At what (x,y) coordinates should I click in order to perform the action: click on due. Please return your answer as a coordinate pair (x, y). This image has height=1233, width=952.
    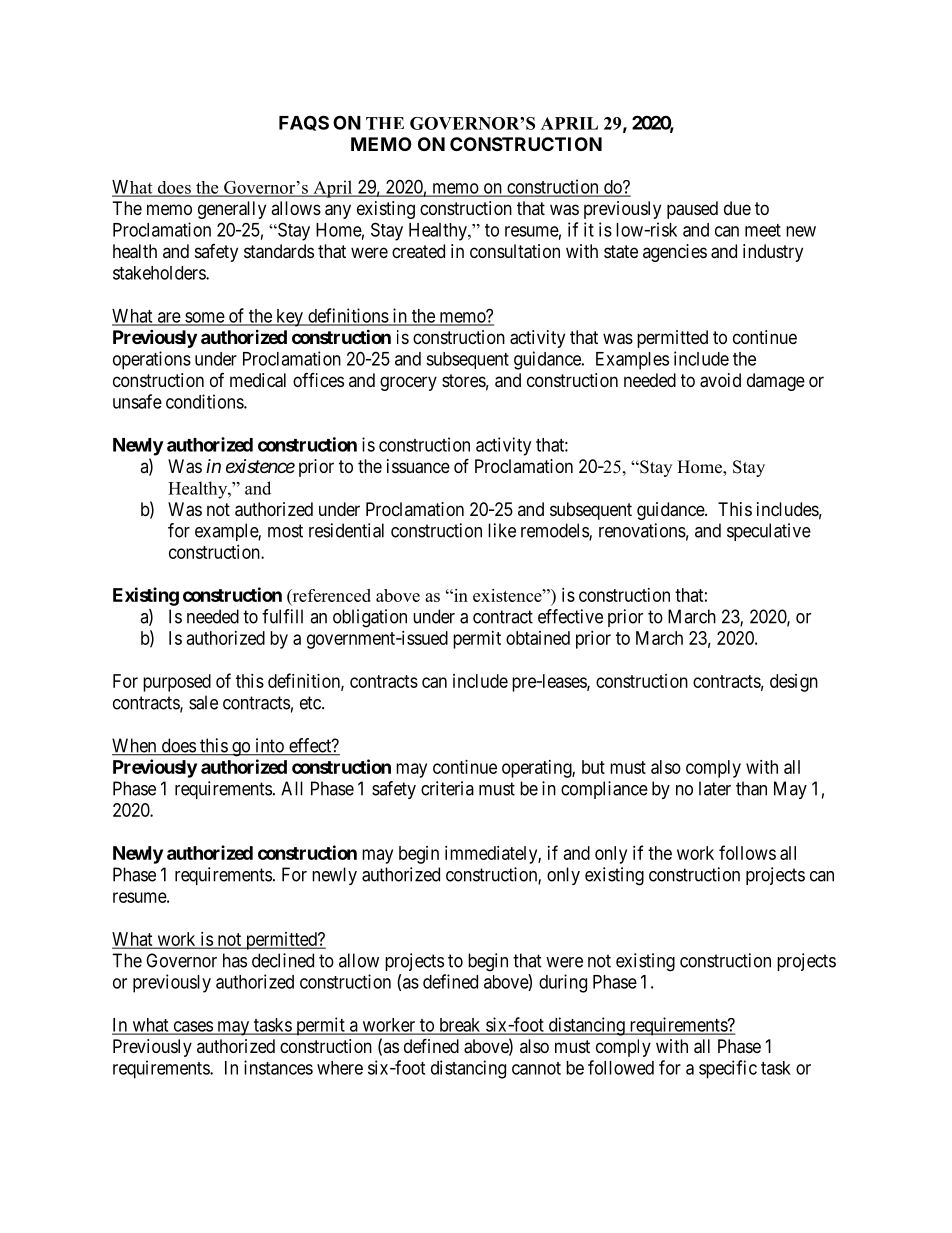
    Looking at the image, I should click on (737, 208).
